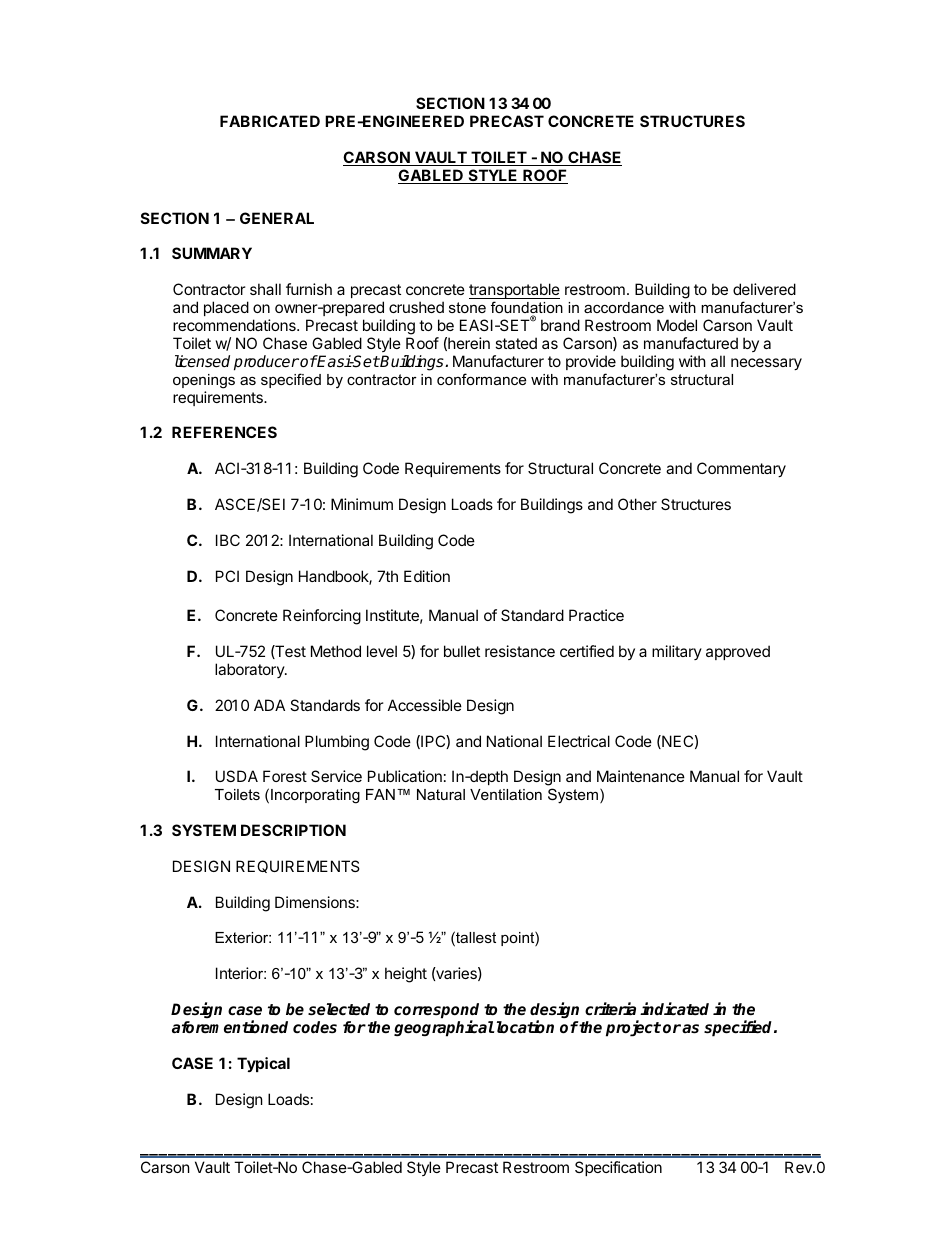 The width and height of the screenshot is (952, 1233). What do you see at coordinates (228, 540) in the screenshot?
I see `IBC` at bounding box center [228, 540].
